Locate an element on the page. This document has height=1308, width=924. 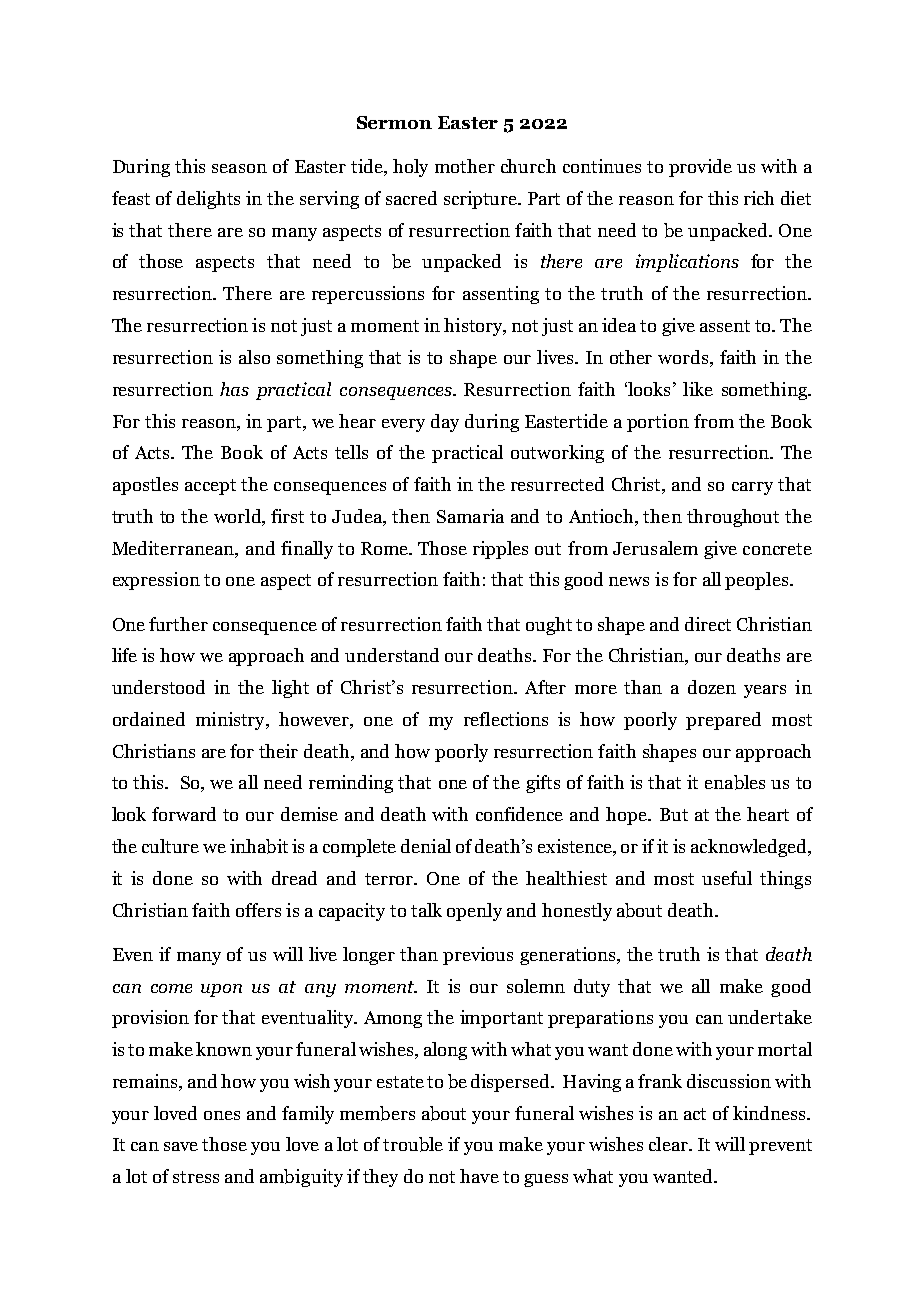
holy is located at coordinates (410, 168).
